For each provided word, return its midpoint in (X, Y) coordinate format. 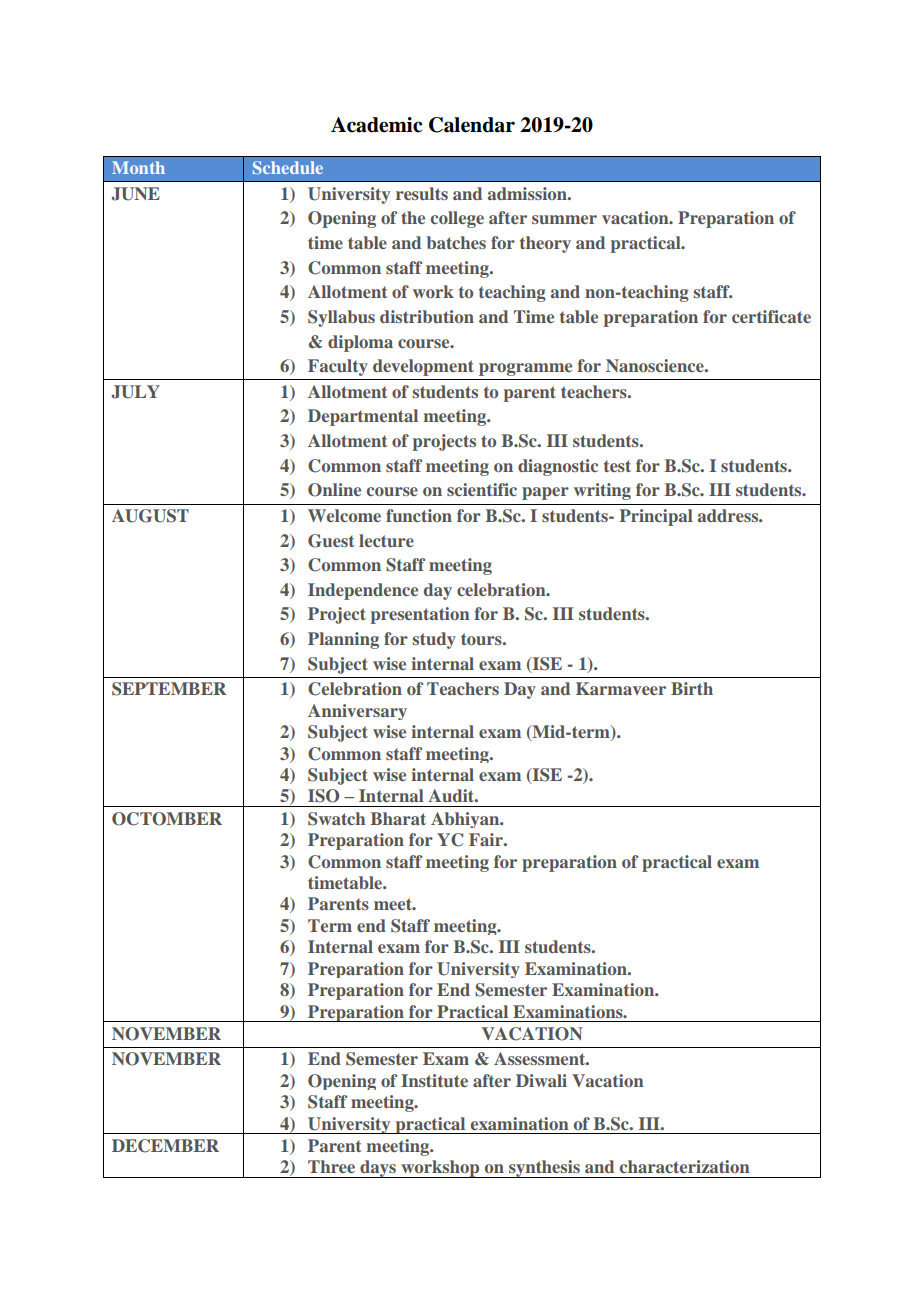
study (434, 640)
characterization (685, 1166)
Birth (692, 688)
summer (564, 219)
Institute (434, 1080)
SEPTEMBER (169, 689)
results (422, 193)
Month (138, 167)
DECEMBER (165, 1146)
